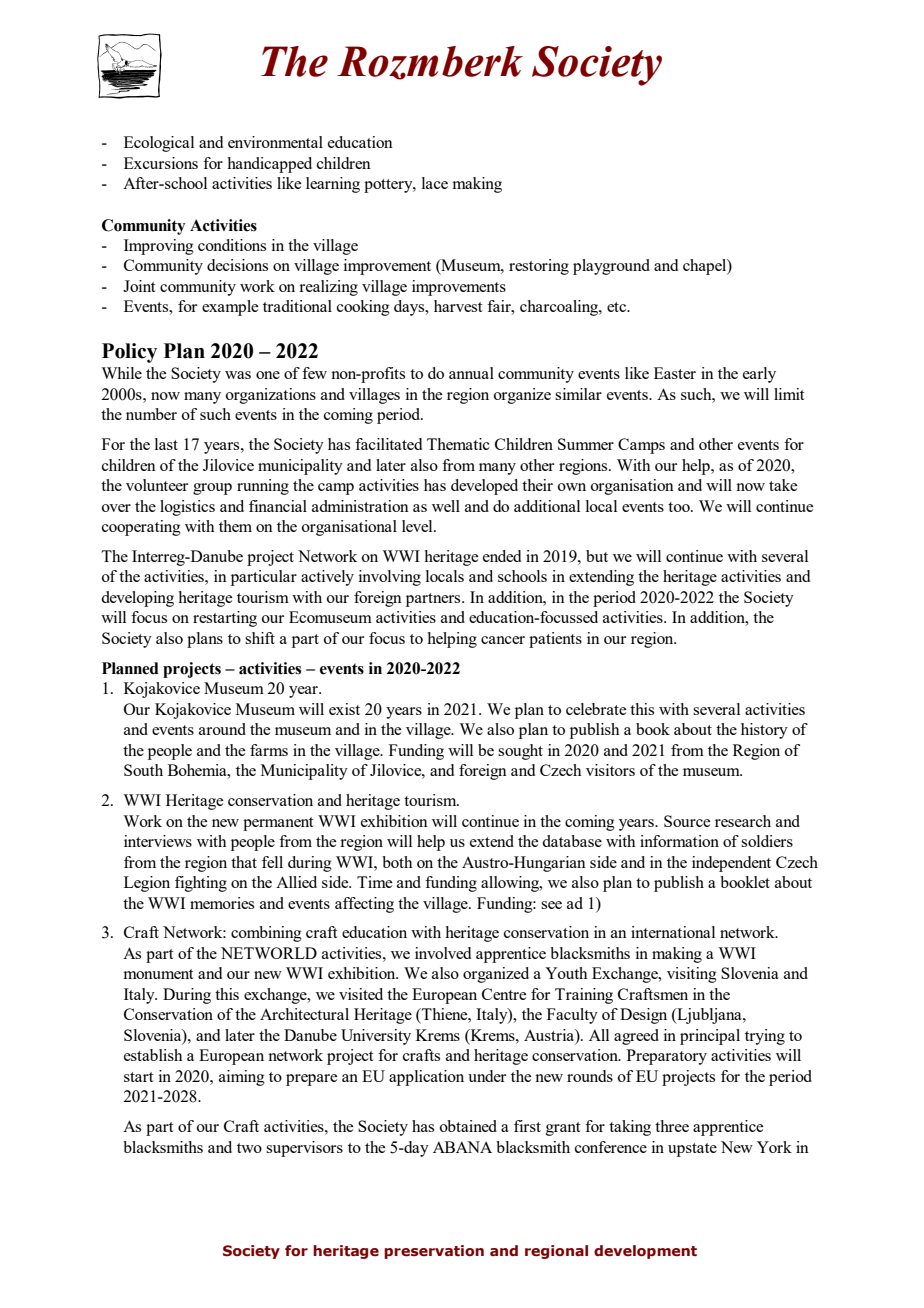 This document has height=1308, width=924. I want to click on fighting, so click(201, 884).
